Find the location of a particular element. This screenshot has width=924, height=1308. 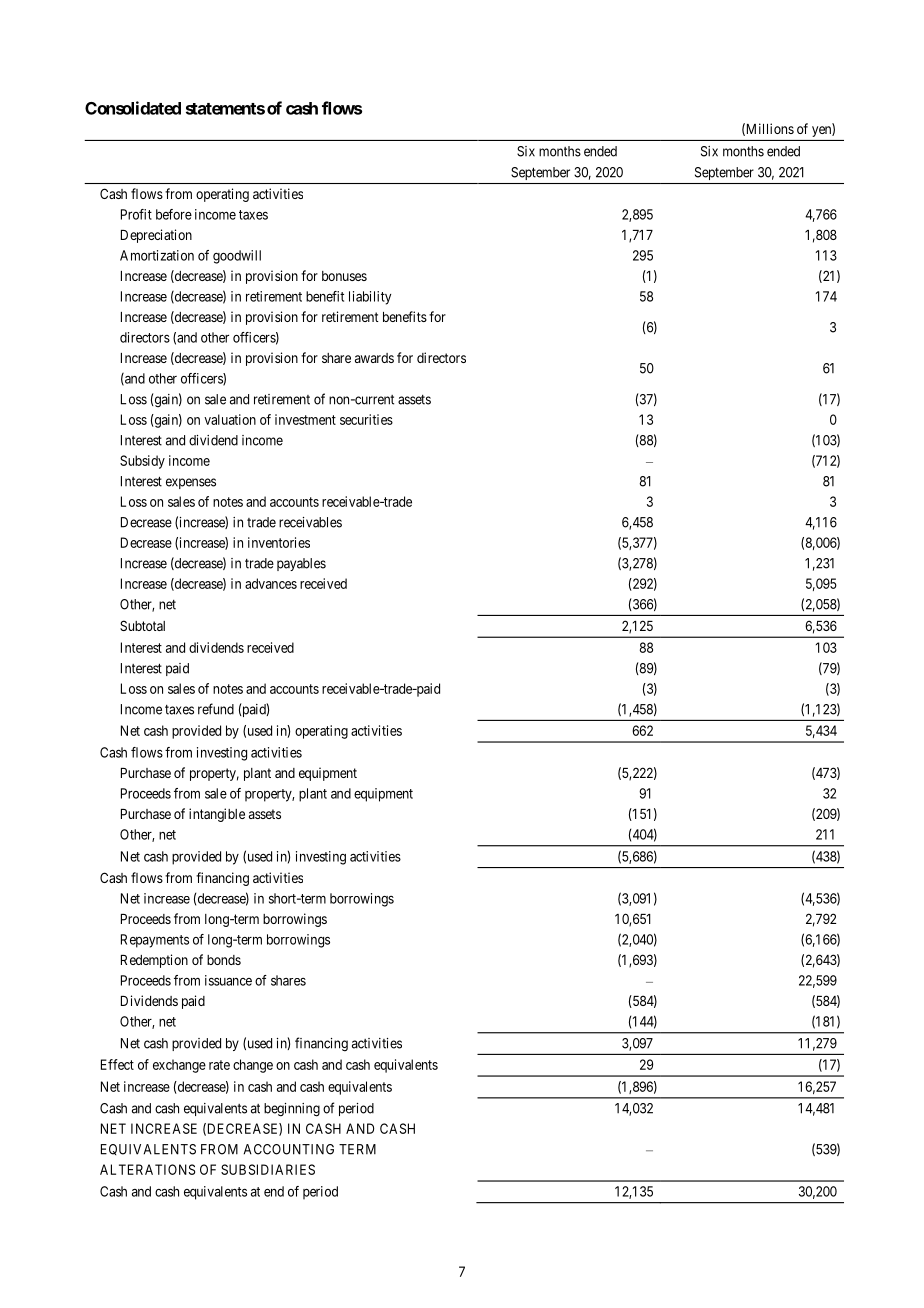

Subsidy is located at coordinates (142, 462).
